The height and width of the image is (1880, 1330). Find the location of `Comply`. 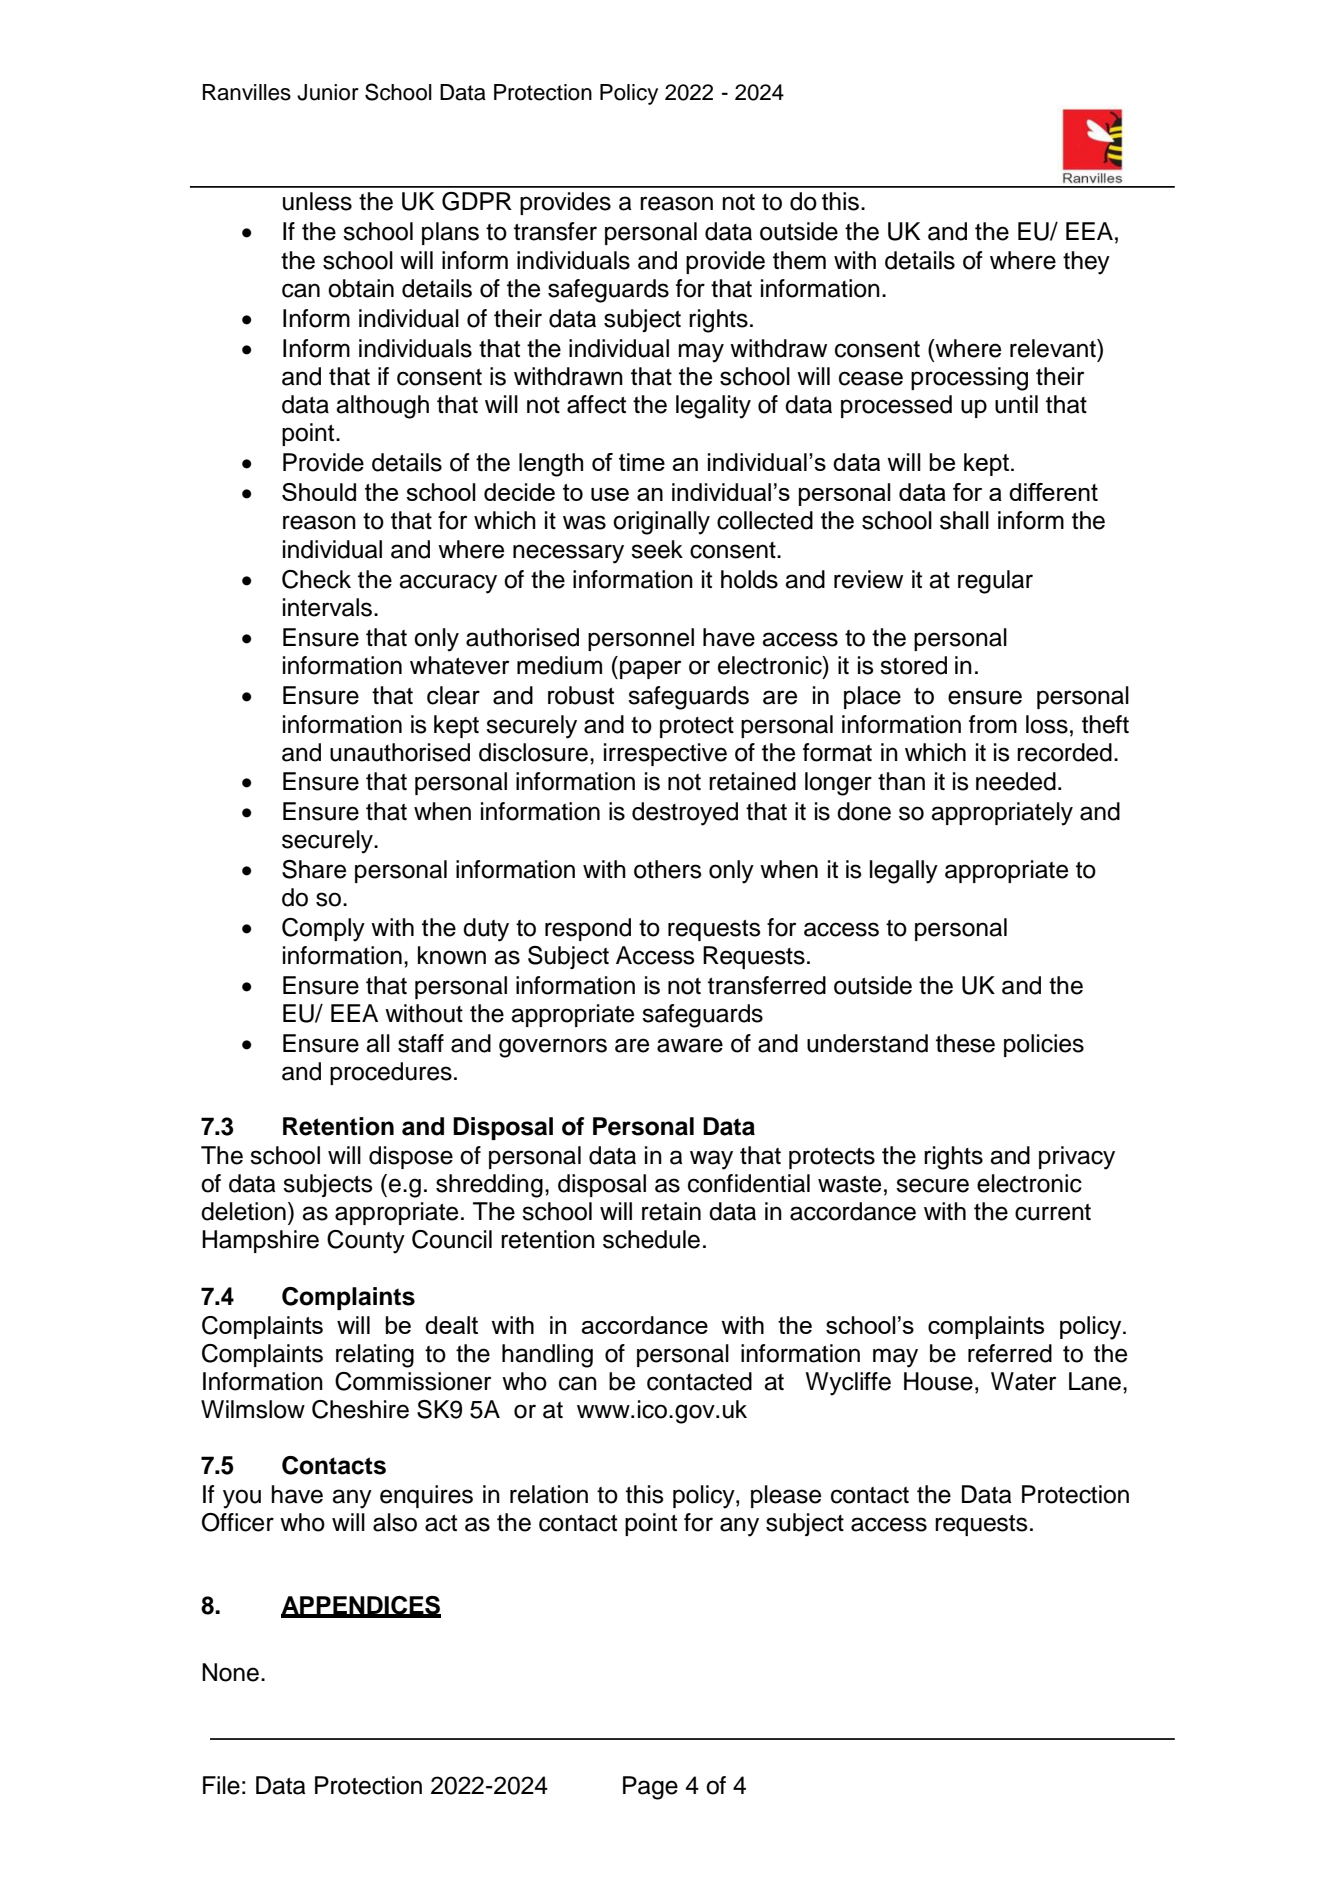

Comply is located at coordinates (323, 930).
